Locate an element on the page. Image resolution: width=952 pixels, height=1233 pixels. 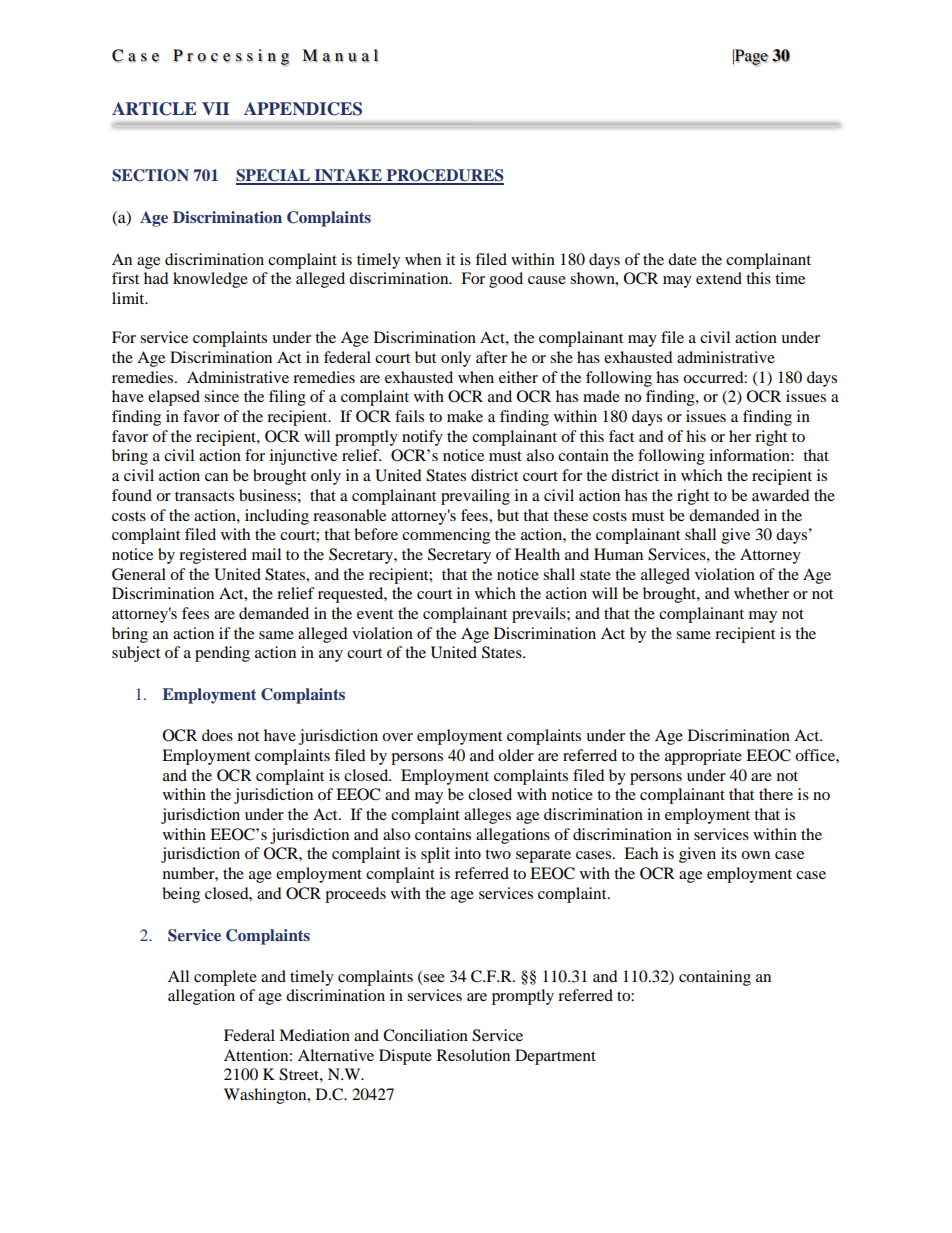
Washington is located at coordinates (266, 1096).
